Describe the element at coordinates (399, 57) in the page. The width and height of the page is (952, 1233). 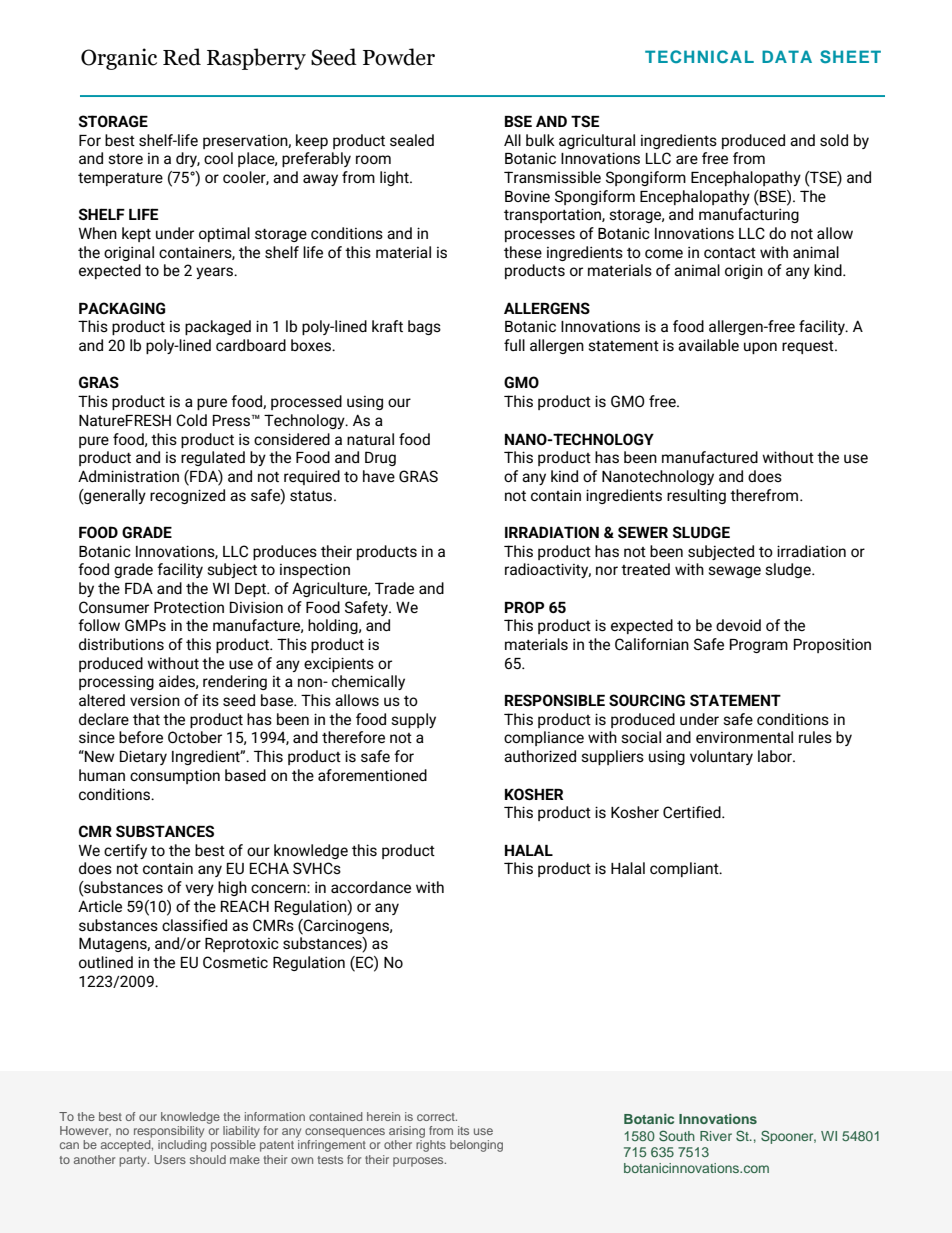
I see `Powder` at that location.
